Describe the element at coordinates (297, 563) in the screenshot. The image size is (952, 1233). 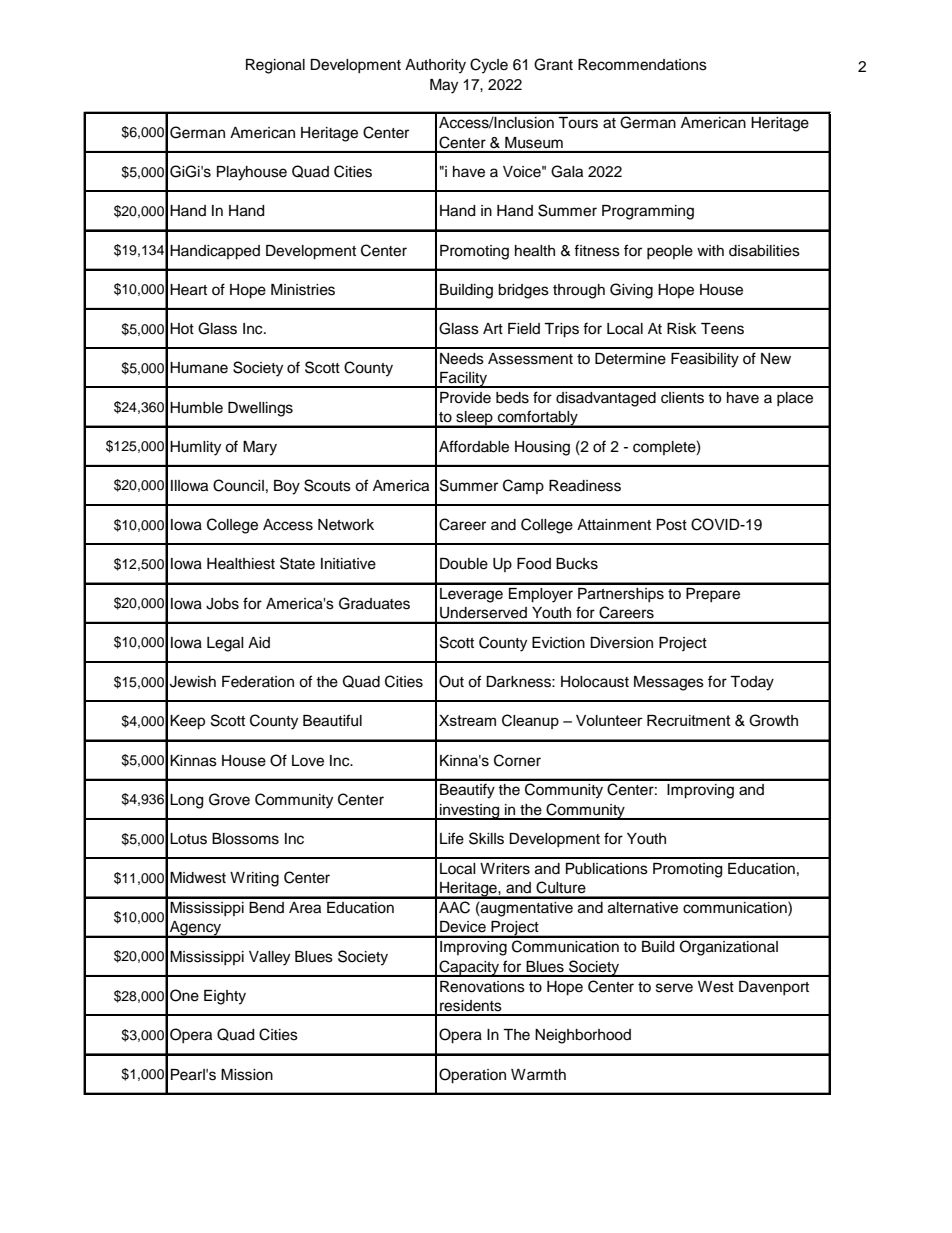
I see `State` at that location.
